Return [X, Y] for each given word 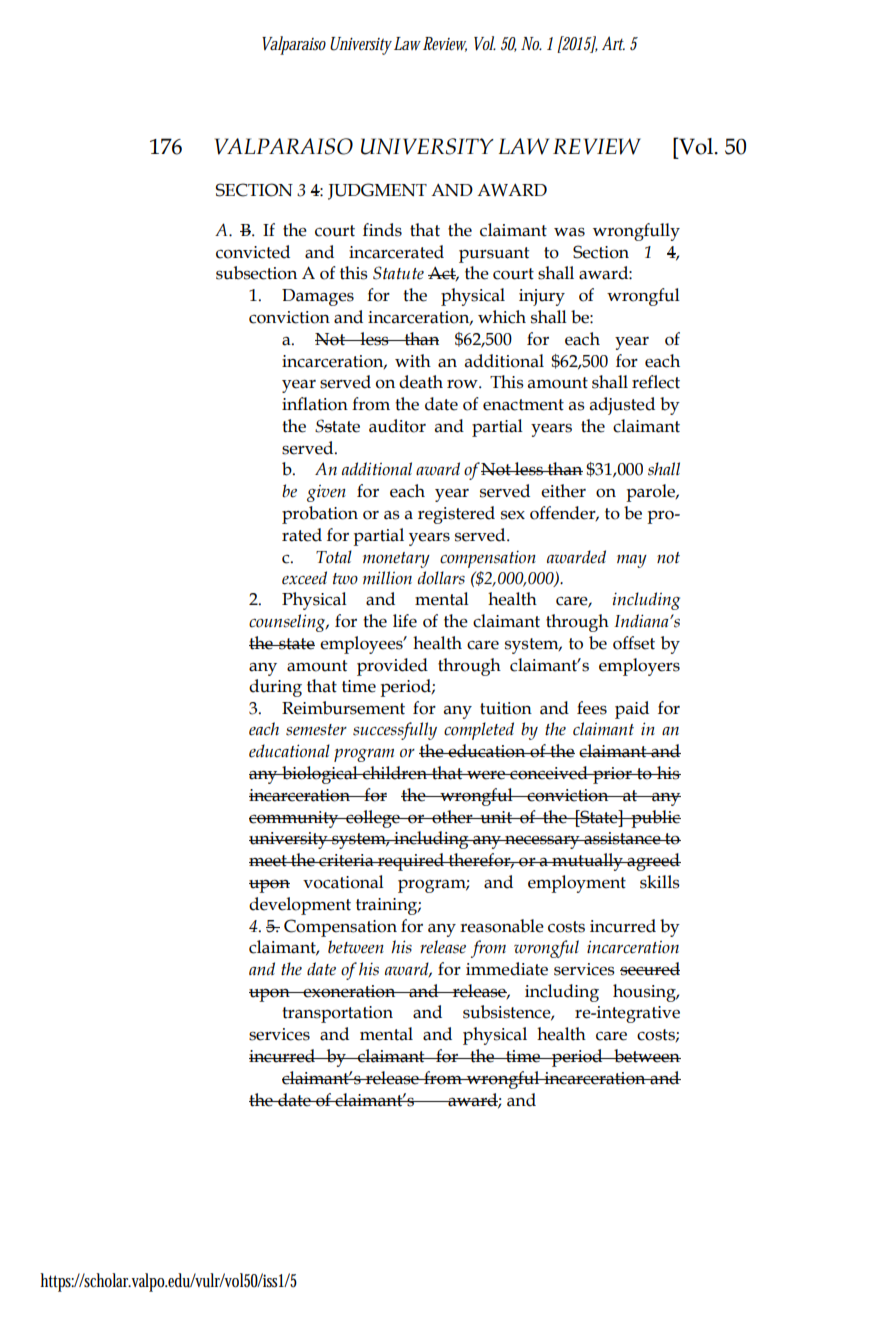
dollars [441, 578]
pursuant [494, 255]
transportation [337, 1014]
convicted [253, 252]
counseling [288, 623]
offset [634, 643]
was [569, 232]
